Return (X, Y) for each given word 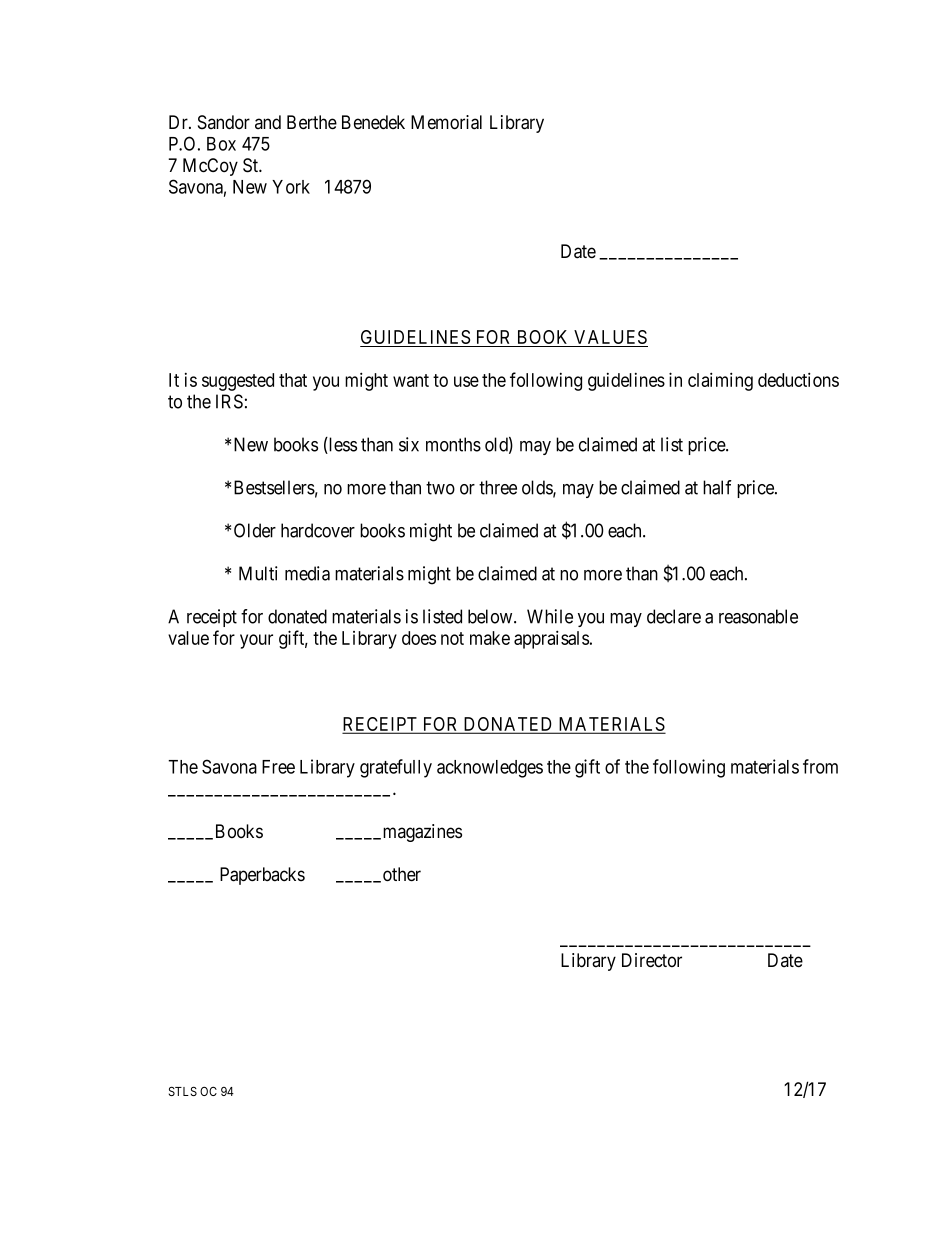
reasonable (758, 616)
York (291, 187)
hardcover (318, 530)
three (498, 487)
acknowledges (490, 769)
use (466, 381)
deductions (798, 379)
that (293, 380)
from (820, 766)
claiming (720, 381)
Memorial (446, 122)
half (717, 487)
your (256, 641)
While (550, 616)
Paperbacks (262, 876)
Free (278, 767)
